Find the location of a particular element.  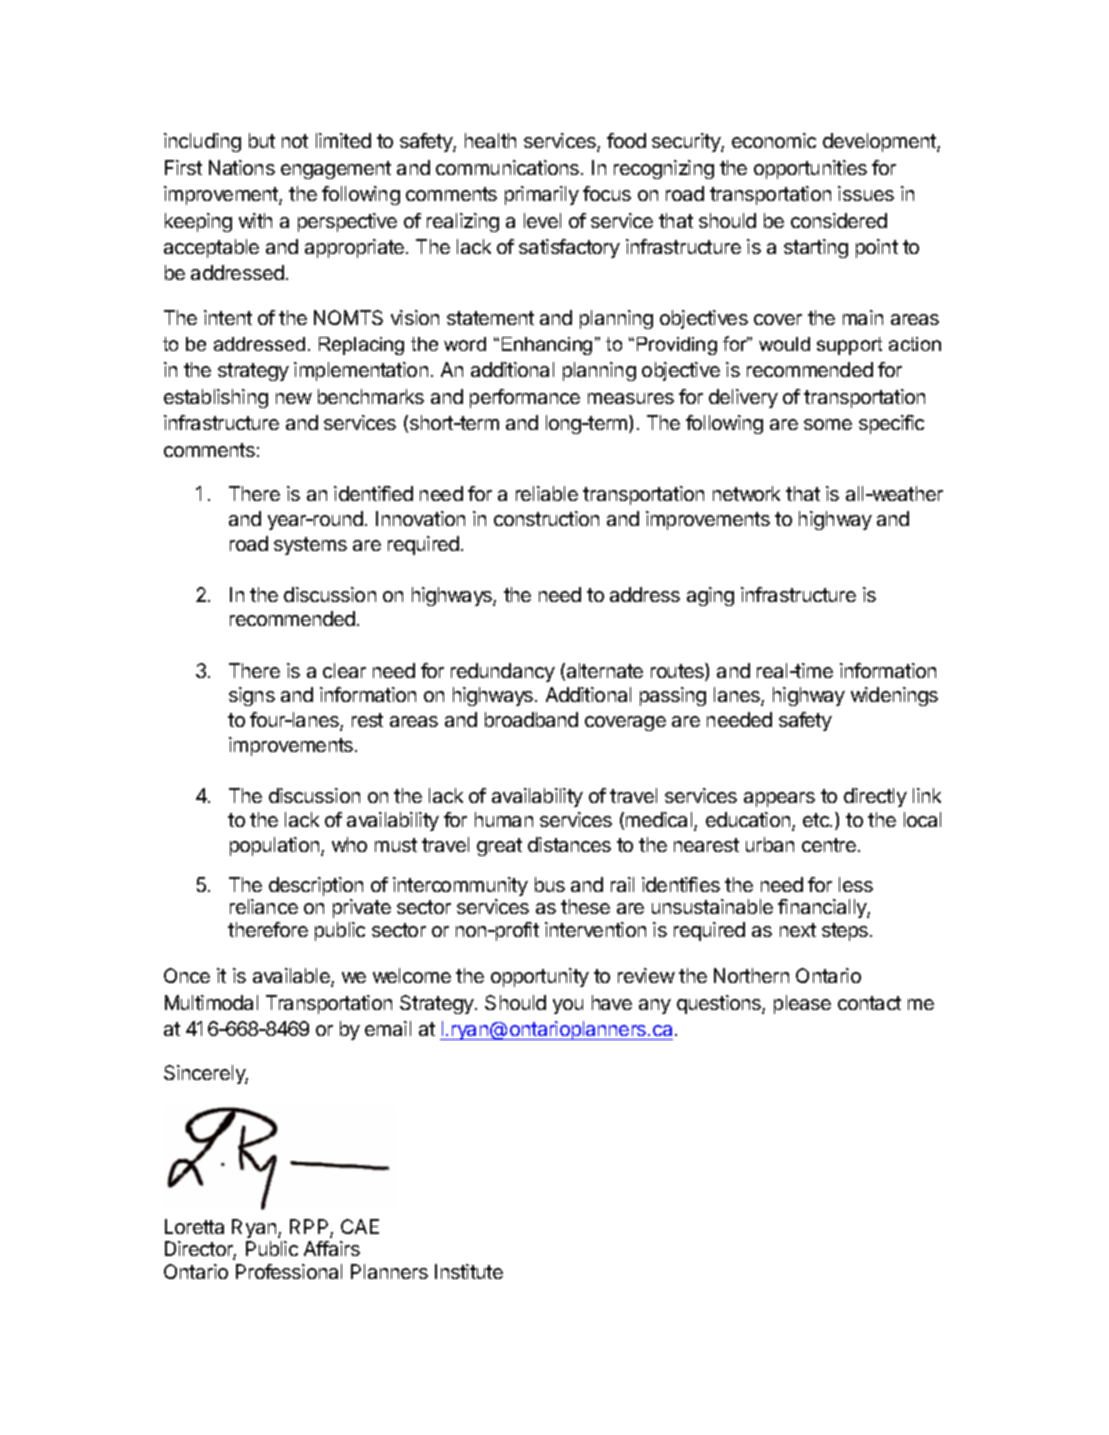

Institute is located at coordinates (469, 1271).
